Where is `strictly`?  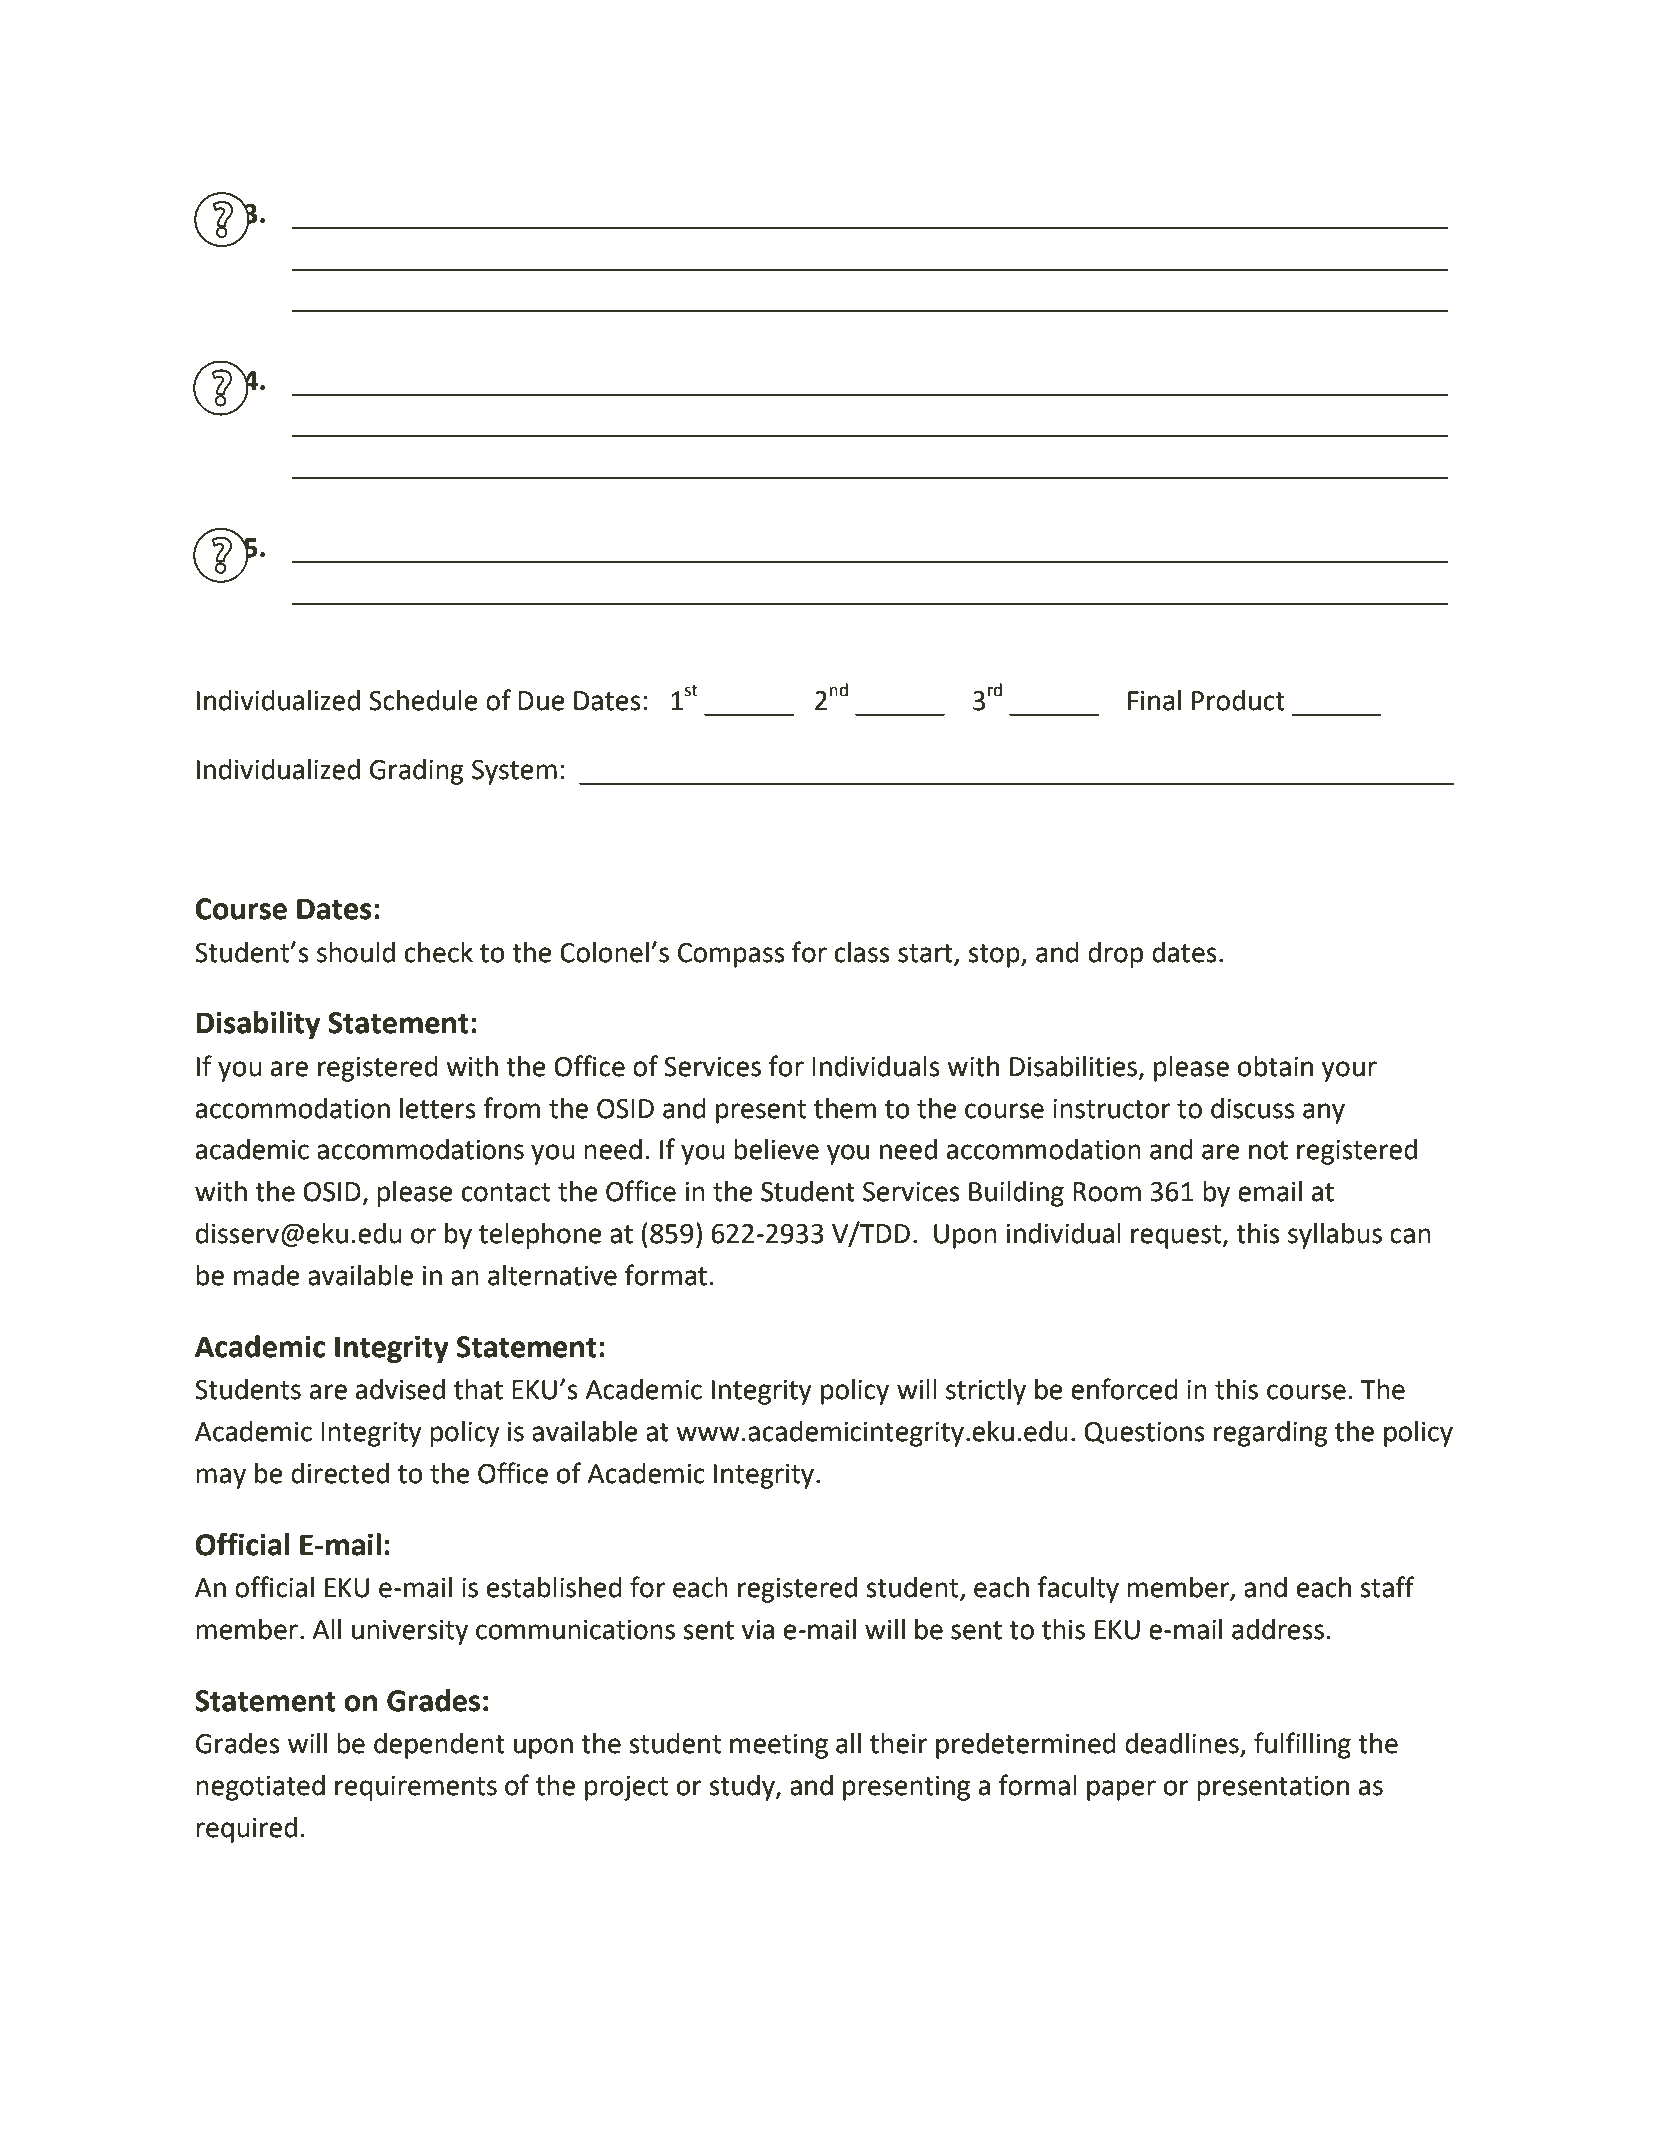 strictly is located at coordinates (986, 1392).
